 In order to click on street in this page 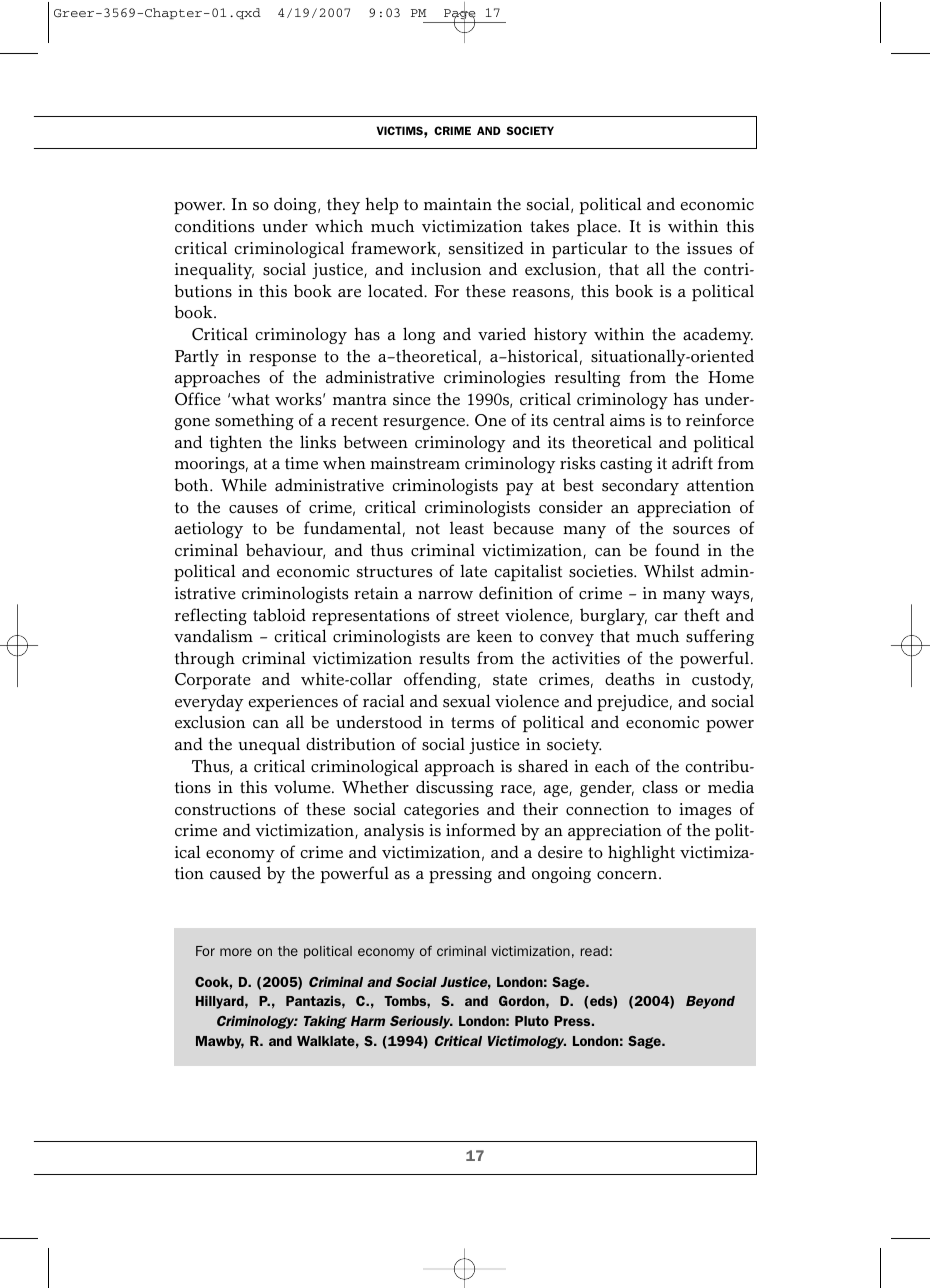, I will do `click(478, 616)`.
